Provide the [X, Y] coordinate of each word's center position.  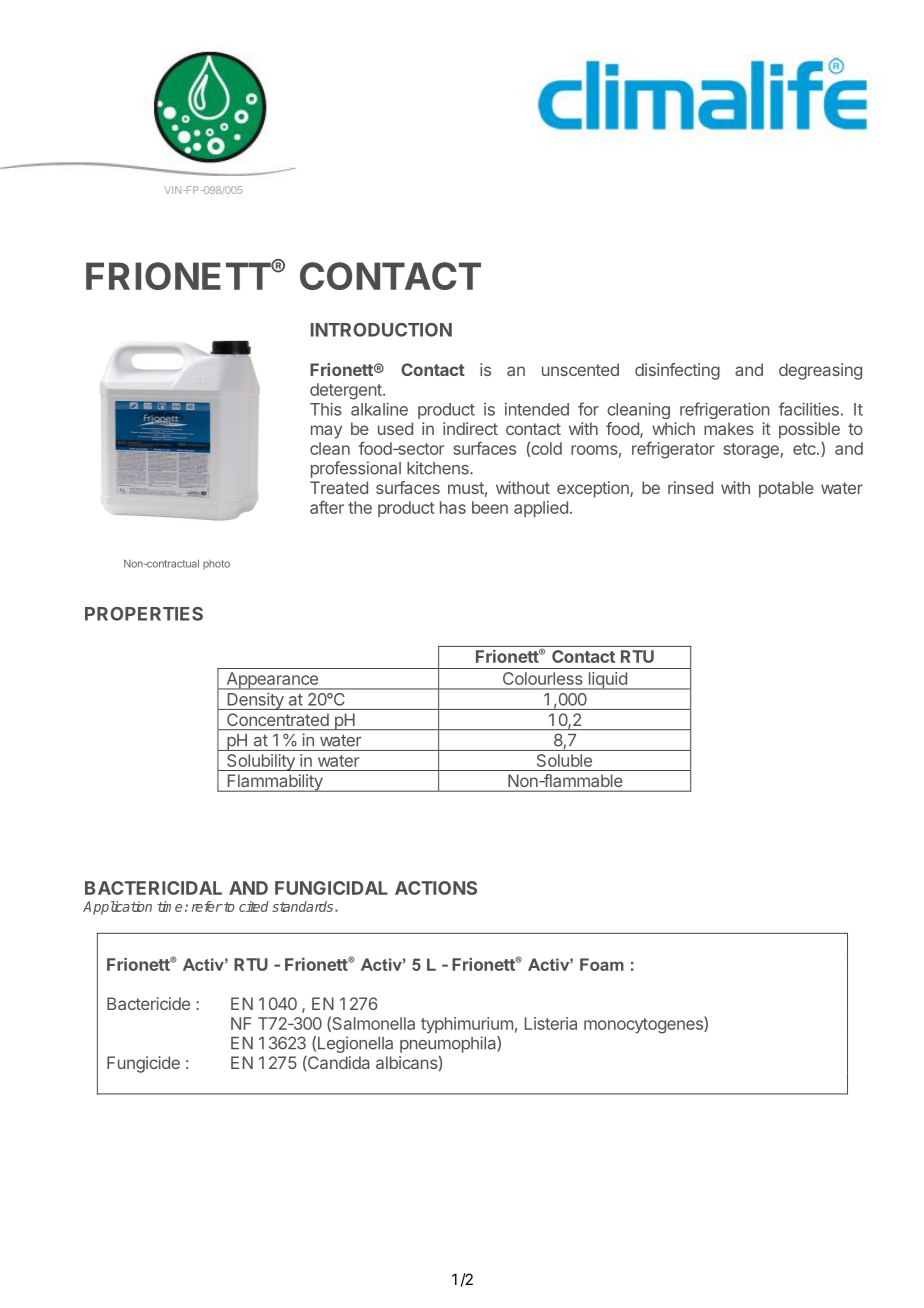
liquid [607, 681]
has [453, 507]
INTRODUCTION [381, 330]
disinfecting [677, 371]
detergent [347, 391]
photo [216, 565]
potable [786, 489]
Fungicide [143, 1064]
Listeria [551, 1023]
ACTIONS [436, 888]
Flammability [274, 783]
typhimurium [467, 1025]
